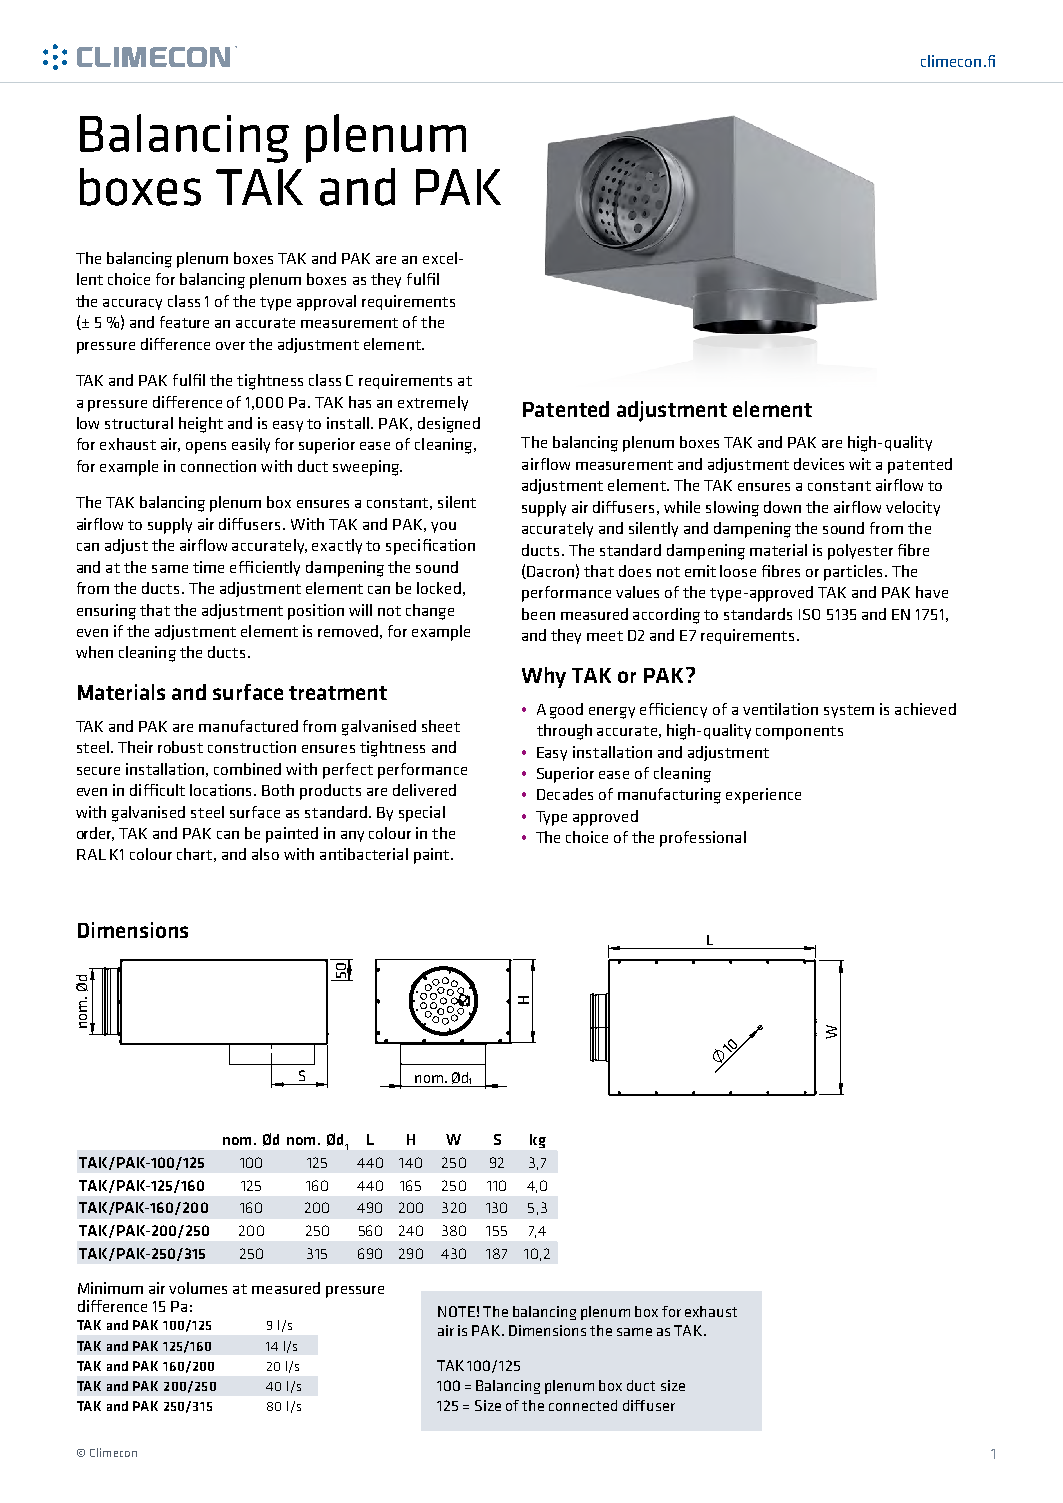  Describe the element at coordinates (433, 403) in the page. I see `extremely` at that location.
